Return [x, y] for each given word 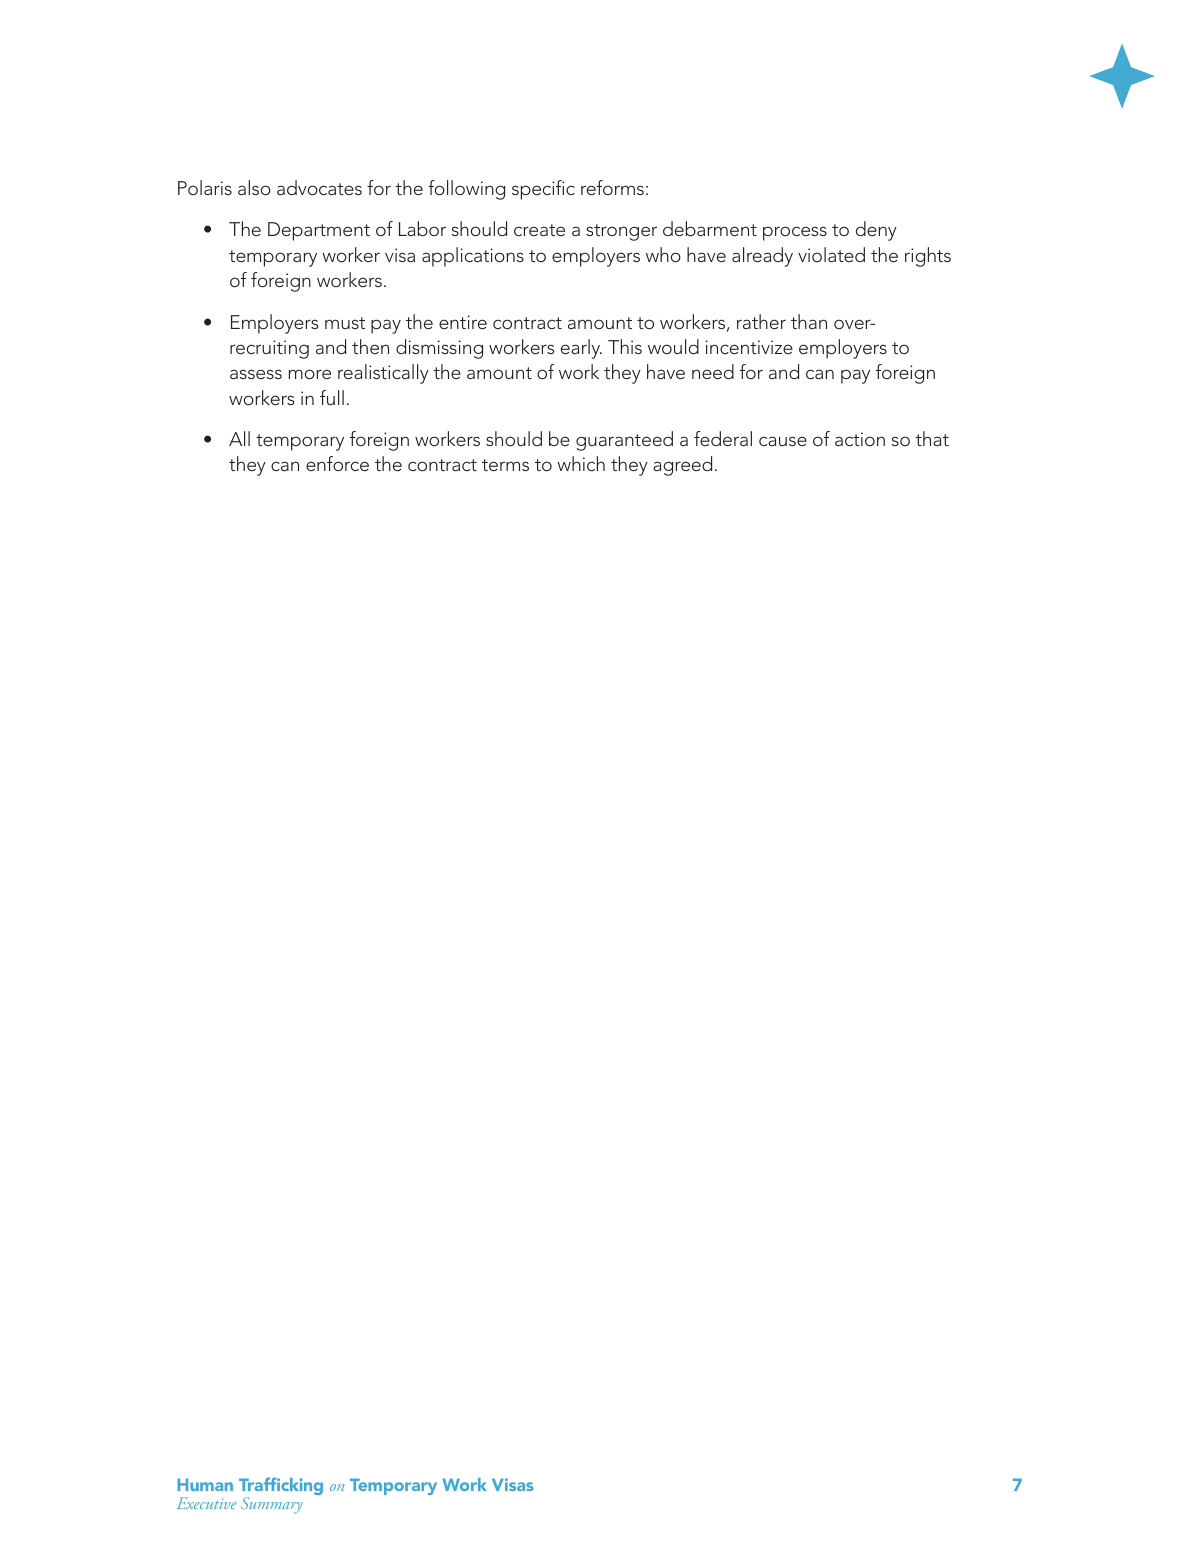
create [539, 230]
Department [319, 231]
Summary [272, 1505]
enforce [337, 463]
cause [783, 441]
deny [876, 231]
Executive [206, 1503]
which [581, 463]
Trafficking [281, 1487]
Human [205, 1484]
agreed [682, 466]
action [860, 439]
